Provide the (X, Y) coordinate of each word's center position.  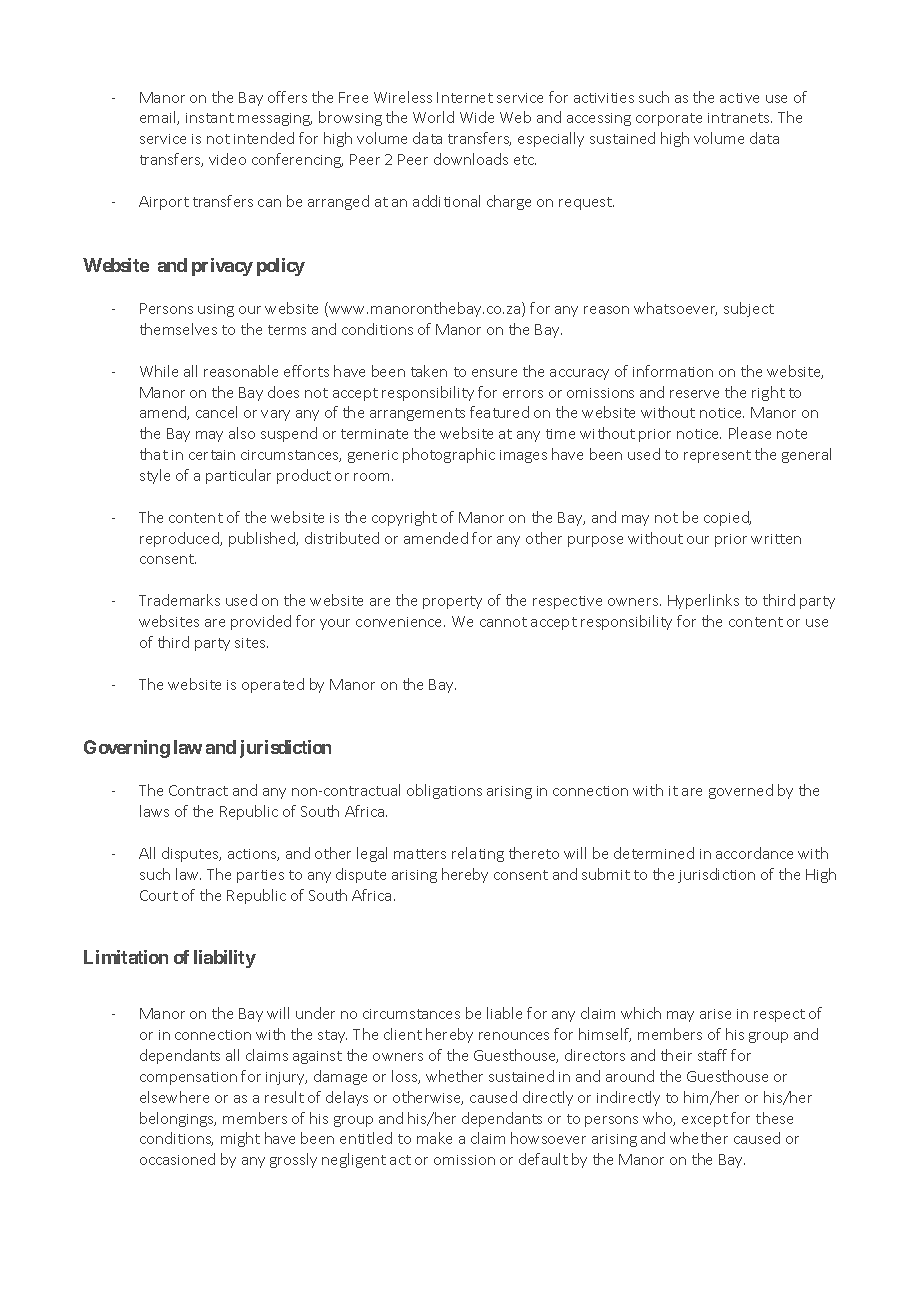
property (452, 602)
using (216, 310)
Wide (477, 117)
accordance (754, 853)
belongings (178, 1119)
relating (478, 854)
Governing (127, 749)
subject (749, 309)
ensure (494, 373)
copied (727, 518)
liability (225, 959)
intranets (740, 118)
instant (210, 118)
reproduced (180, 539)
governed (741, 791)
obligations (444, 791)
